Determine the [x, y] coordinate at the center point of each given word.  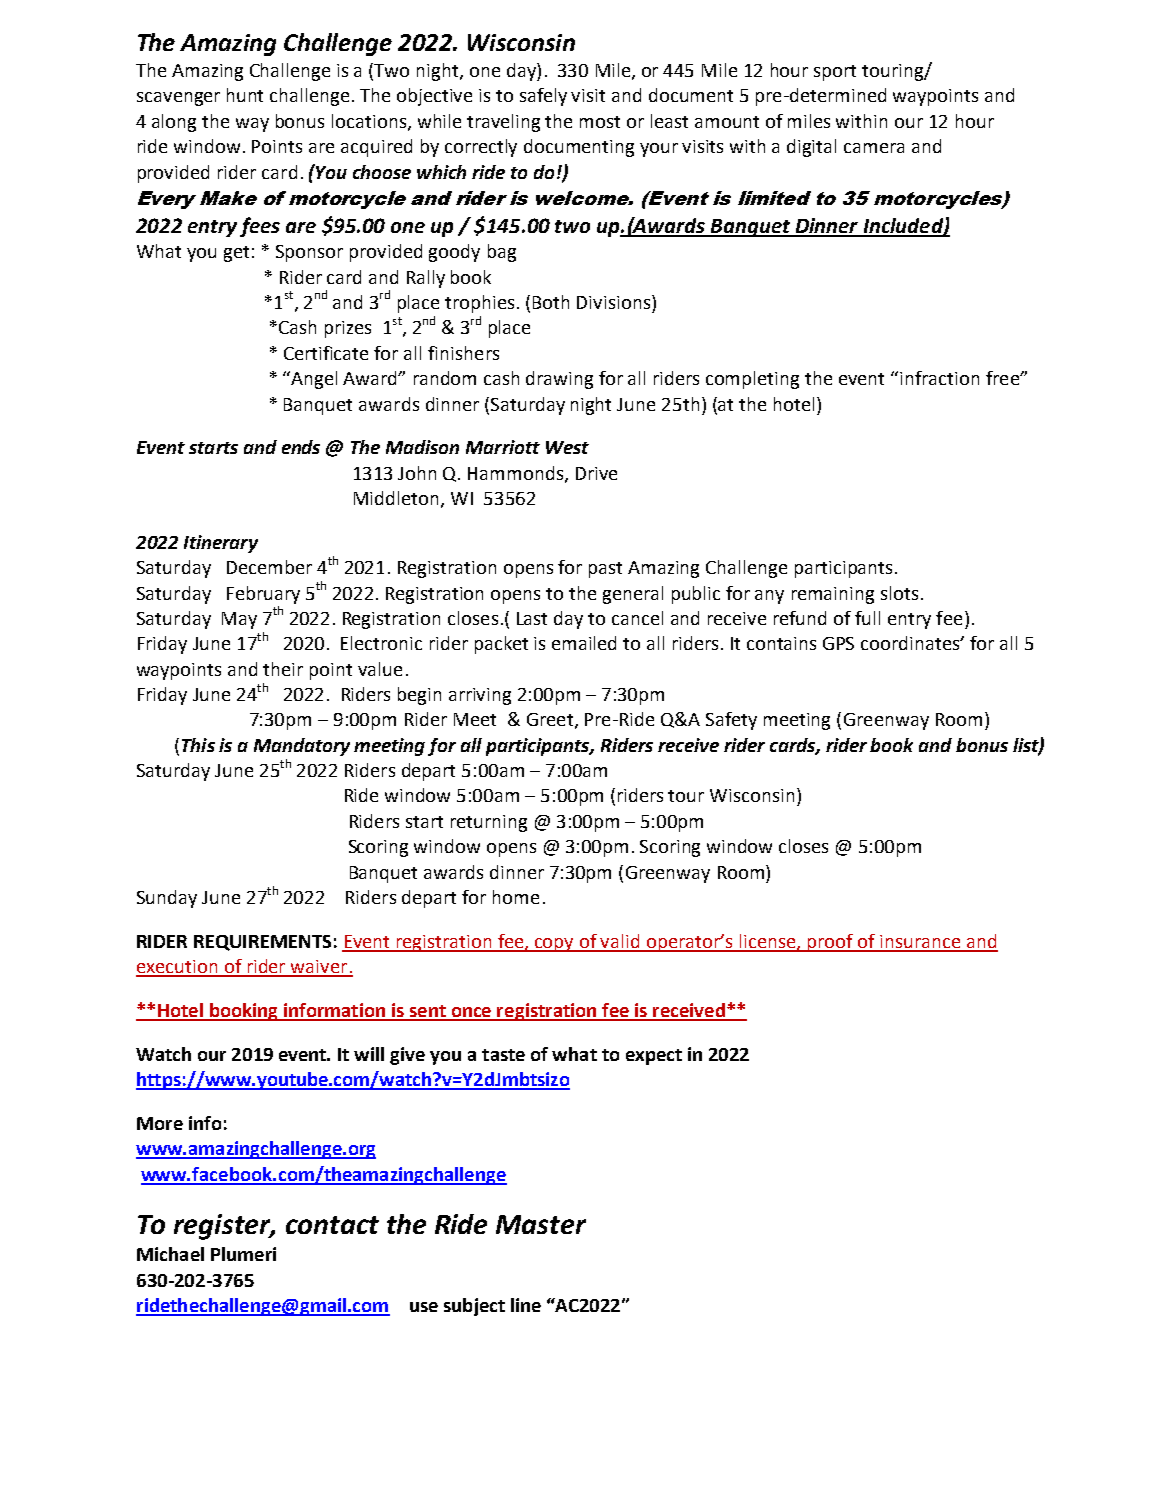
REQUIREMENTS [262, 943]
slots [899, 593]
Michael [170, 1254]
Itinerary [221, 544]
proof [830, 943]
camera [874, 148]
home [516, 897]
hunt [245, 95]
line [526, 1305]
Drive [596, 473]
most [600, 122]
